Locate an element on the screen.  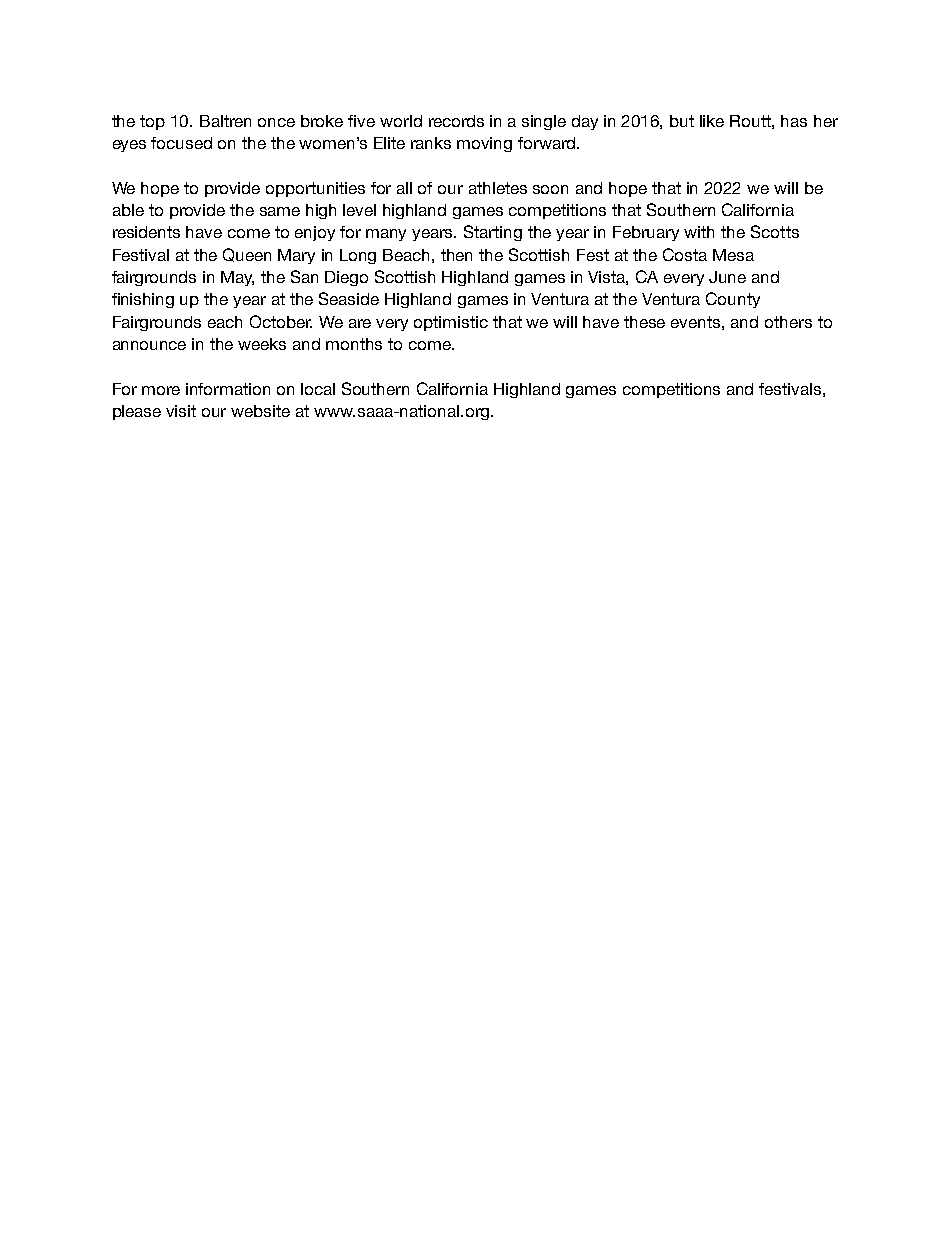
like is located at coordinates (712, 121).
